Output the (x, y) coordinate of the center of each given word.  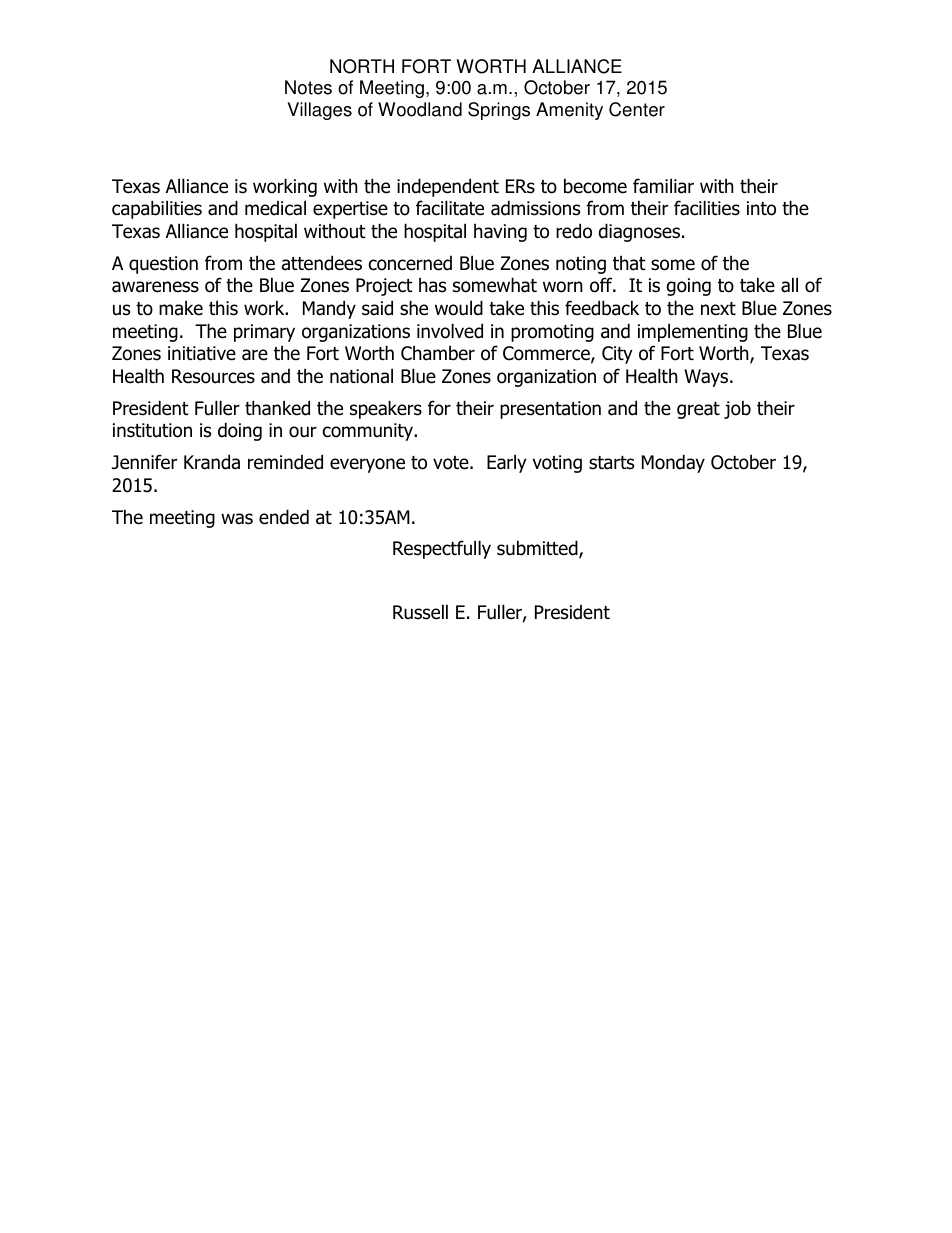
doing (240, 431)
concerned (410, 263)
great (698, 410)
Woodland (420, 109)
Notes (308, 87)
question (163, 265)
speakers (386, 409)
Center (637, 109)
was (237, 519)
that (629, 263)
